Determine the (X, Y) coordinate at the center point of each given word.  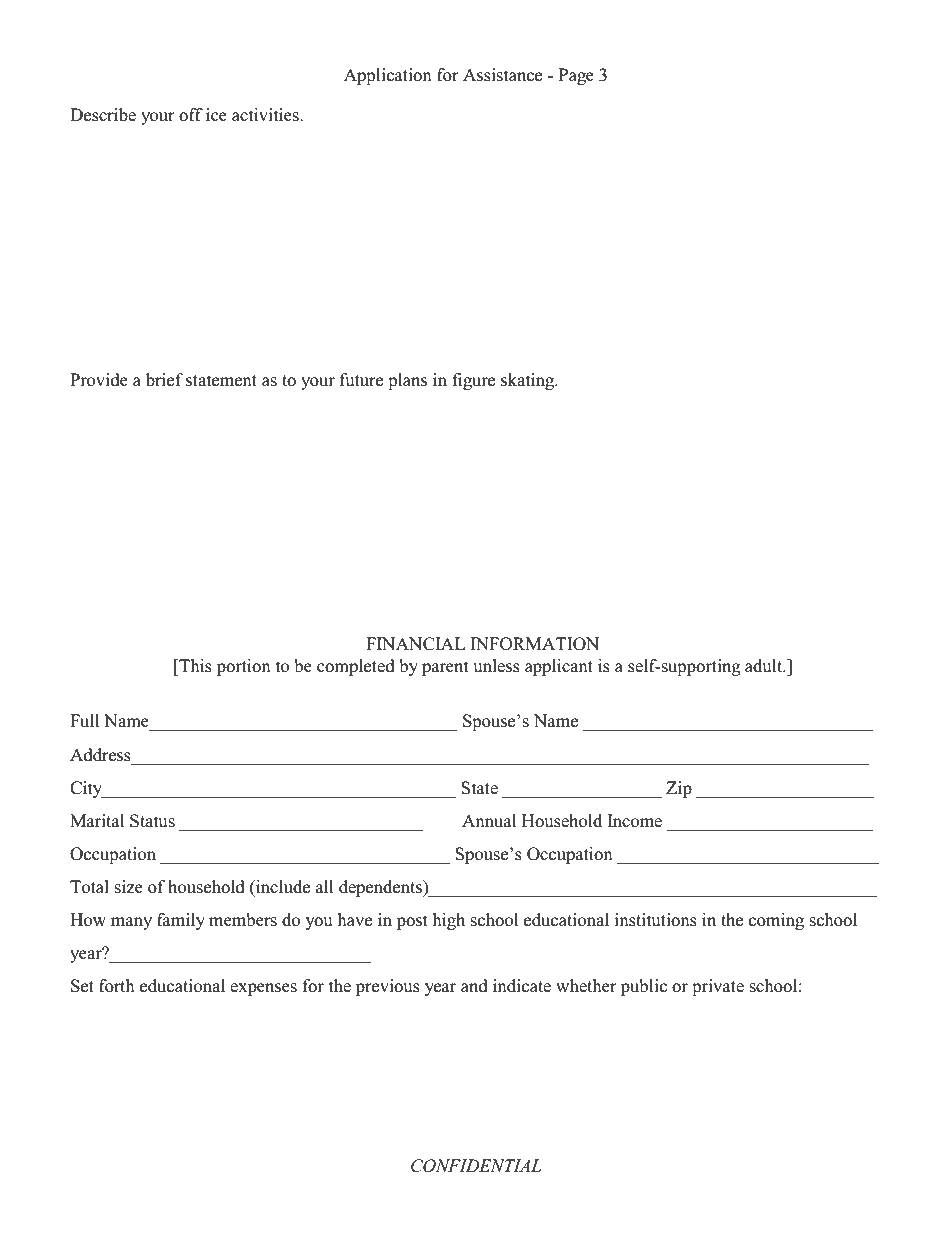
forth (117, 986)
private (718, 987)
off (191, 115)
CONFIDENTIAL (476, 1166)
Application (388, 76)
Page (576, 76)
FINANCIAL (415, 644)
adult (765, 666)
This (194, 666)
